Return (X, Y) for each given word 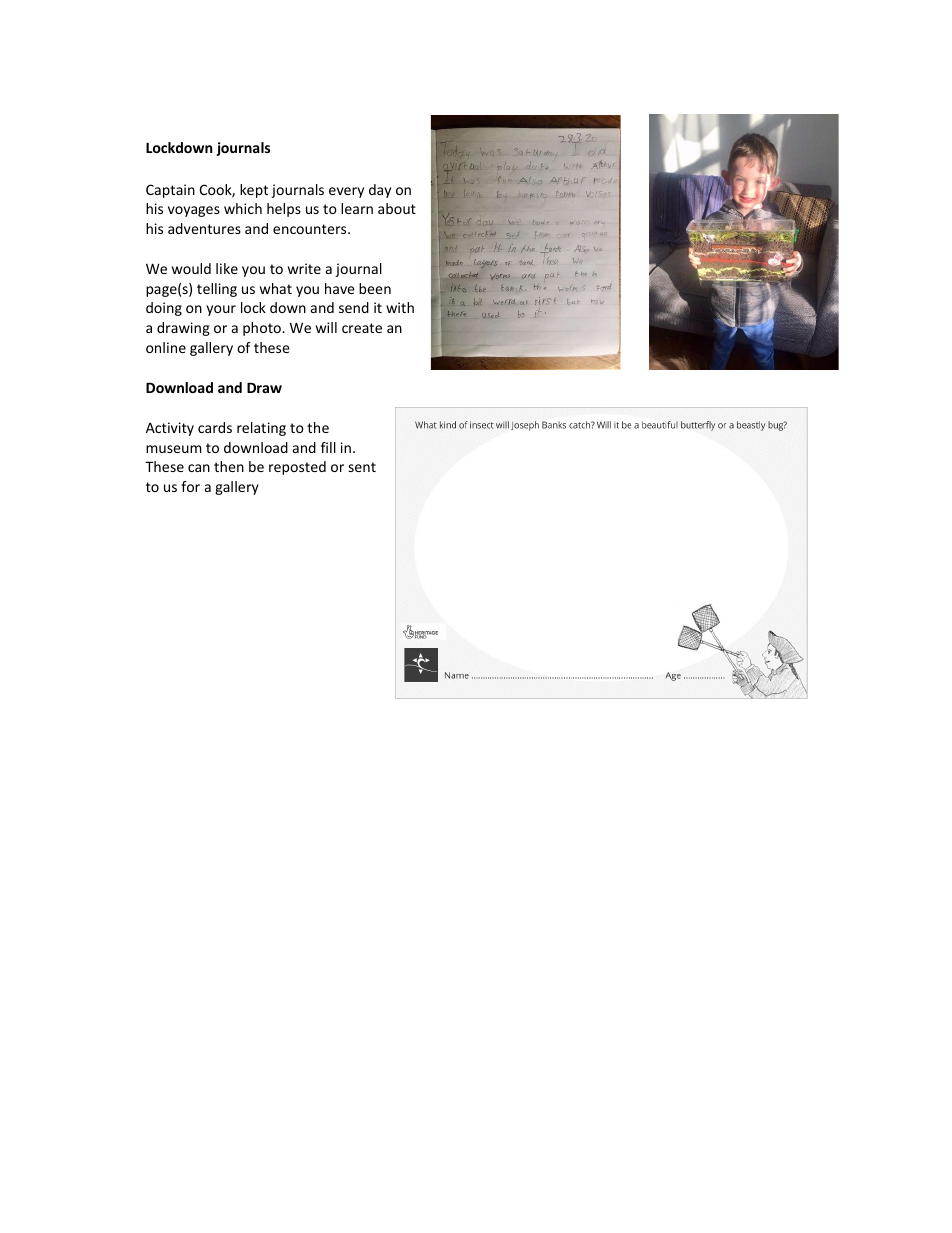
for (190, 486)
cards (215, 427)
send (354, 307)
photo (263, 329)
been (375, 288)
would (191, 268)
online (166, 347)
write (304, 268)
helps (284, 210)
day (380, 191)
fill (328, 447)
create (362, 328)
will (326, 327)
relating (261, 429)
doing (164, 309)
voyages (194, 211)
